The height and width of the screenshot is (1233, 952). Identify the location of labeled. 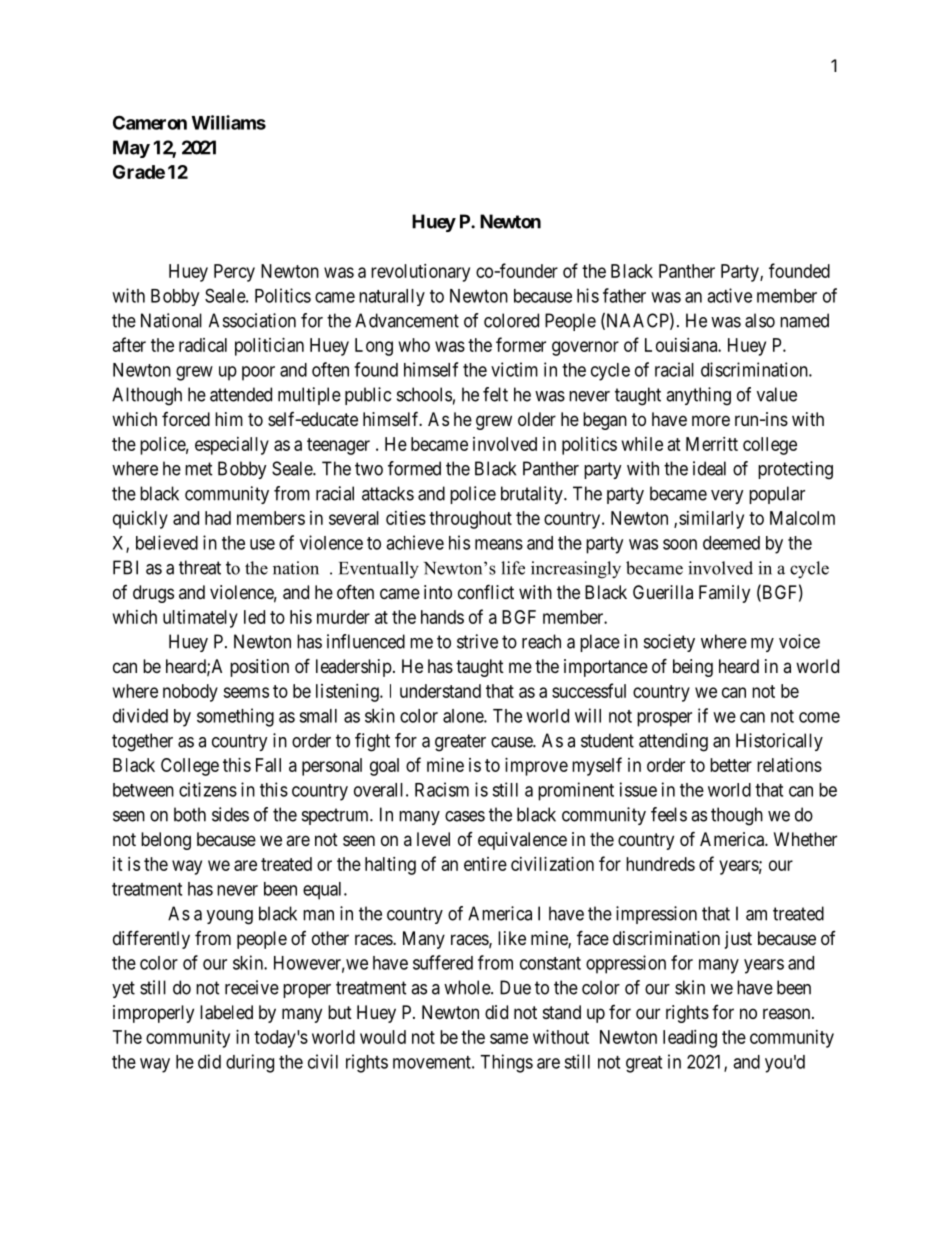
(226, 1012).
